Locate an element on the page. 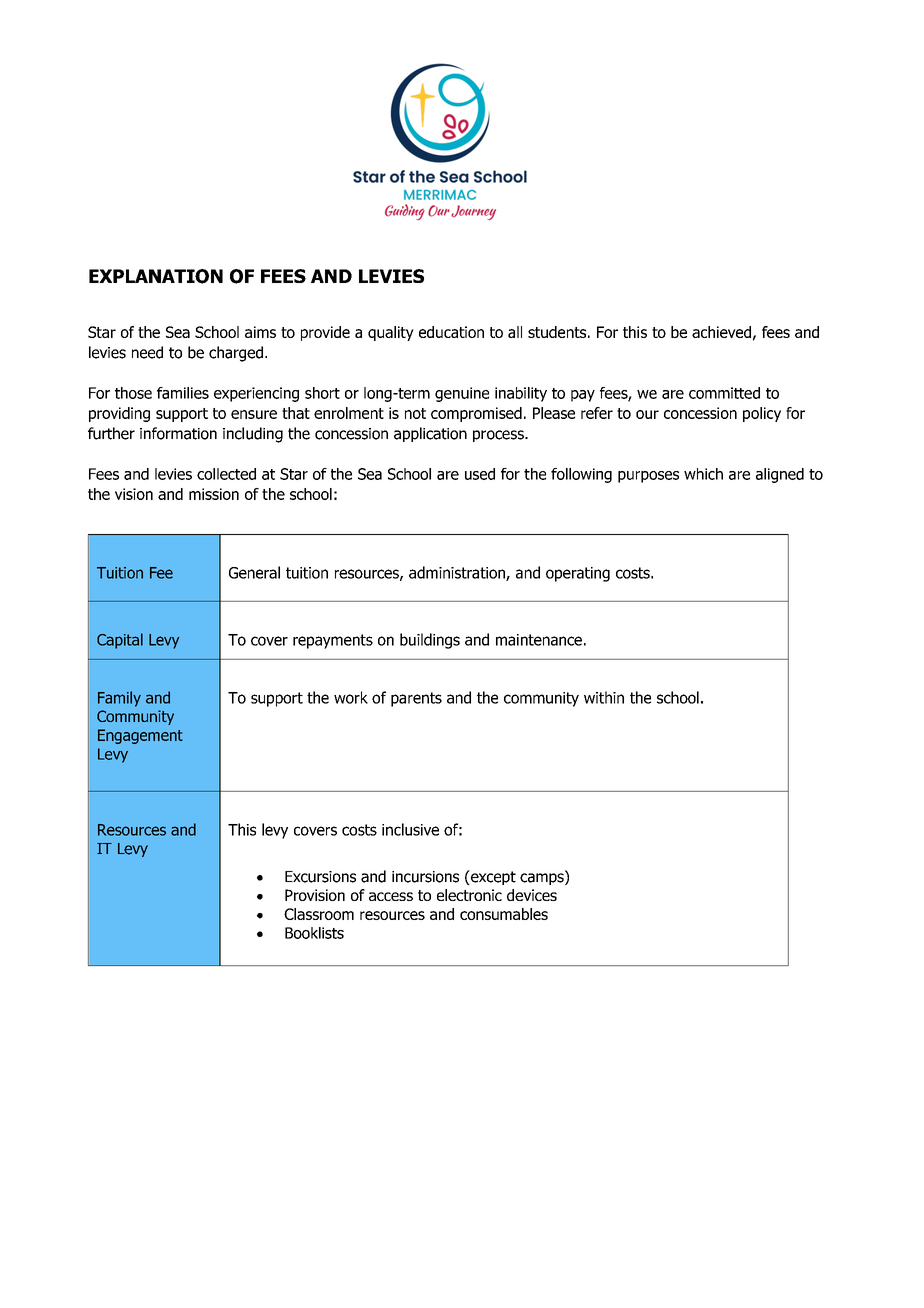  parents is located at coordinates (416, 699).
